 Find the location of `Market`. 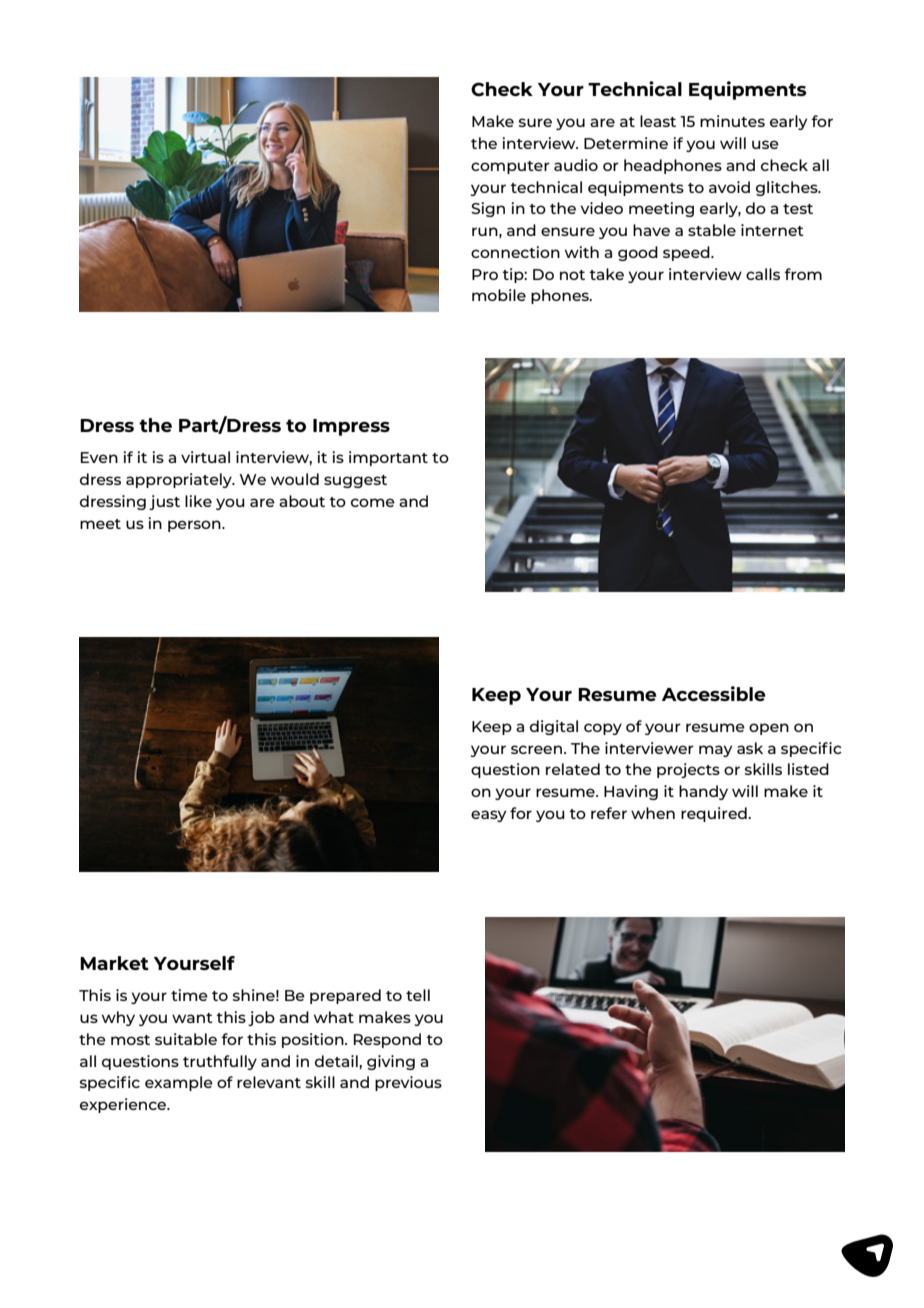

Market is located at coordinates (114, 963).
